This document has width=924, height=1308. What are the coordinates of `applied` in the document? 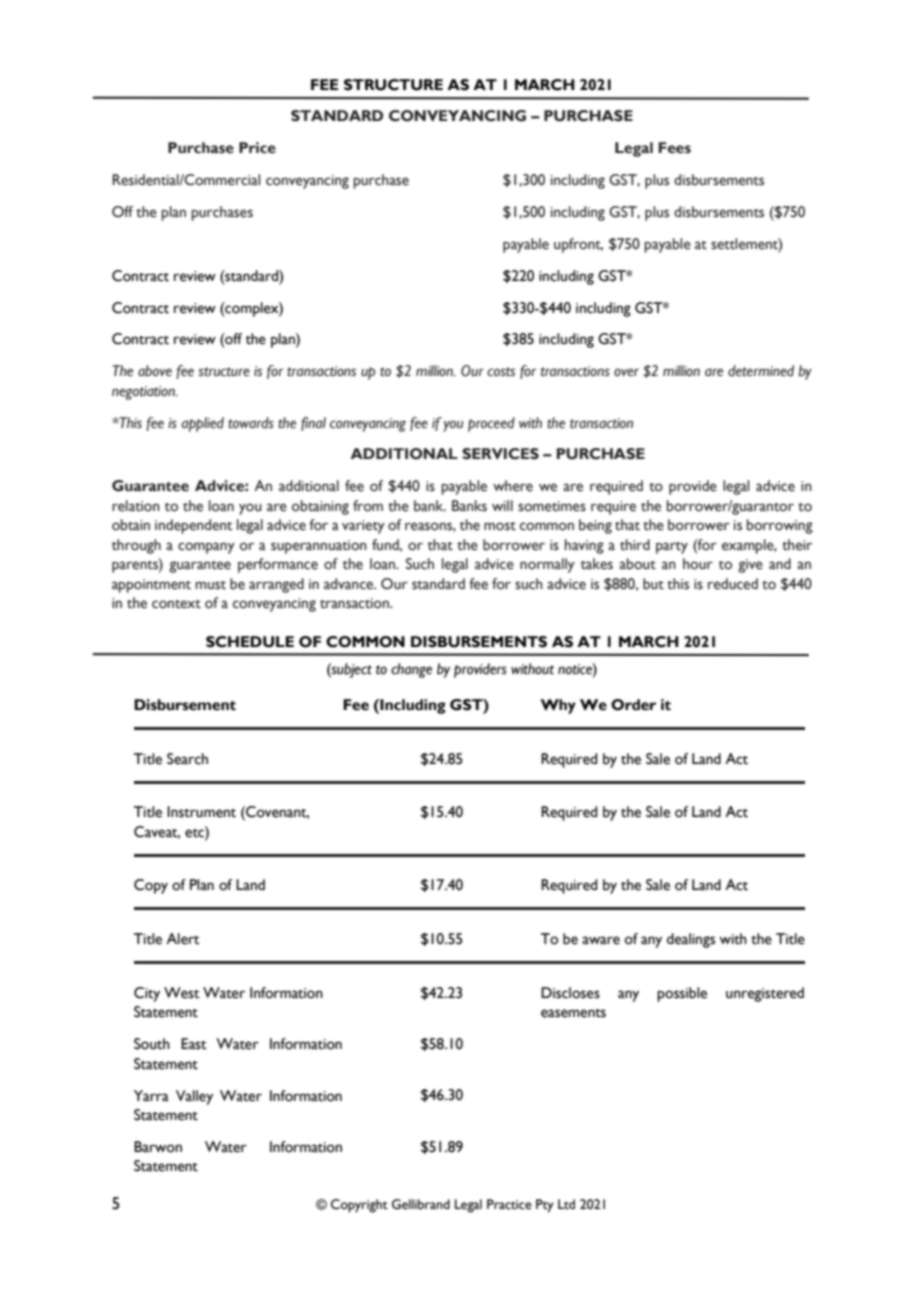 It's located at (202, 424).
